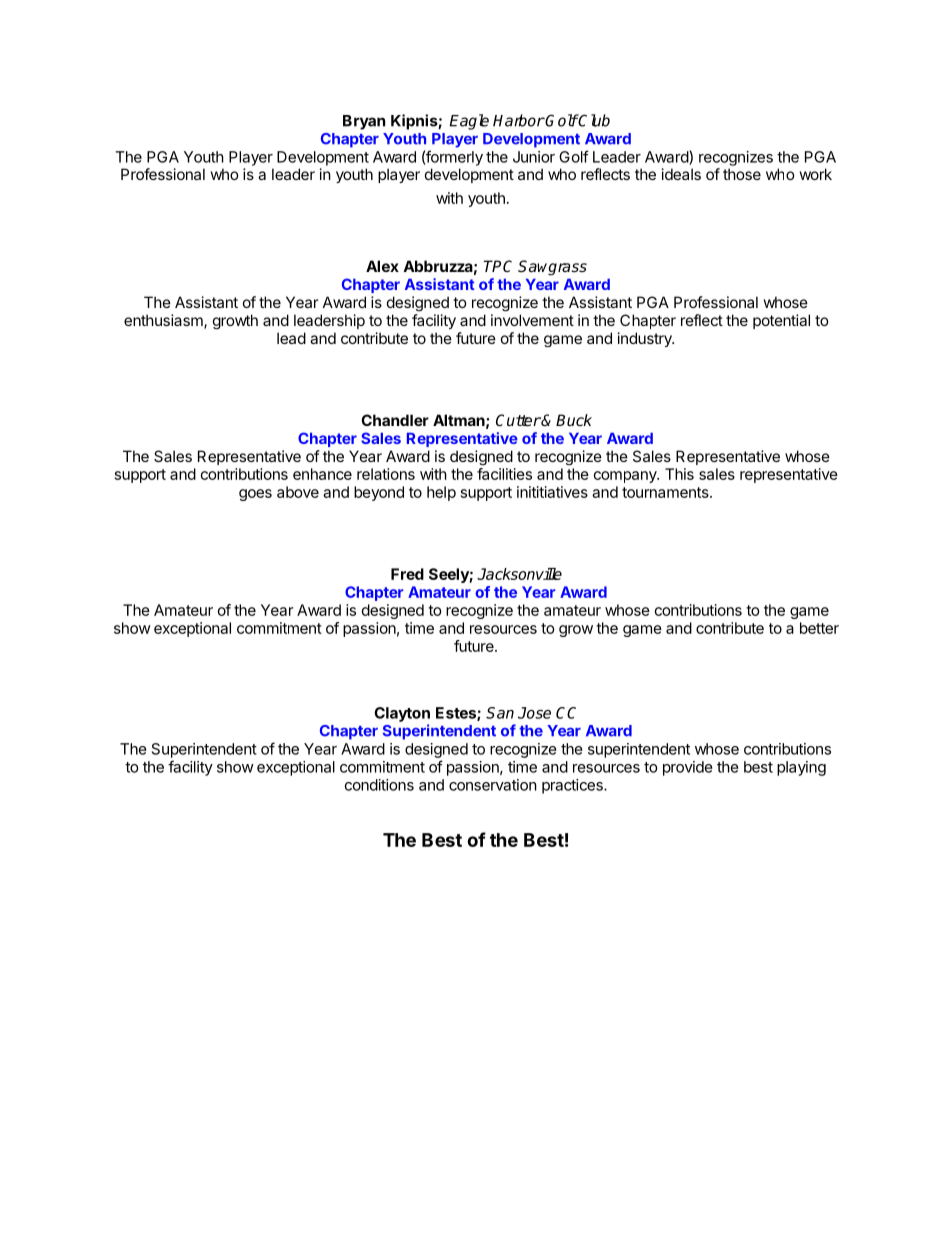 This image has width=952, height=1233. Describe the element at coordinates (364, 122) in the image. I see `Bryan` at that location.
